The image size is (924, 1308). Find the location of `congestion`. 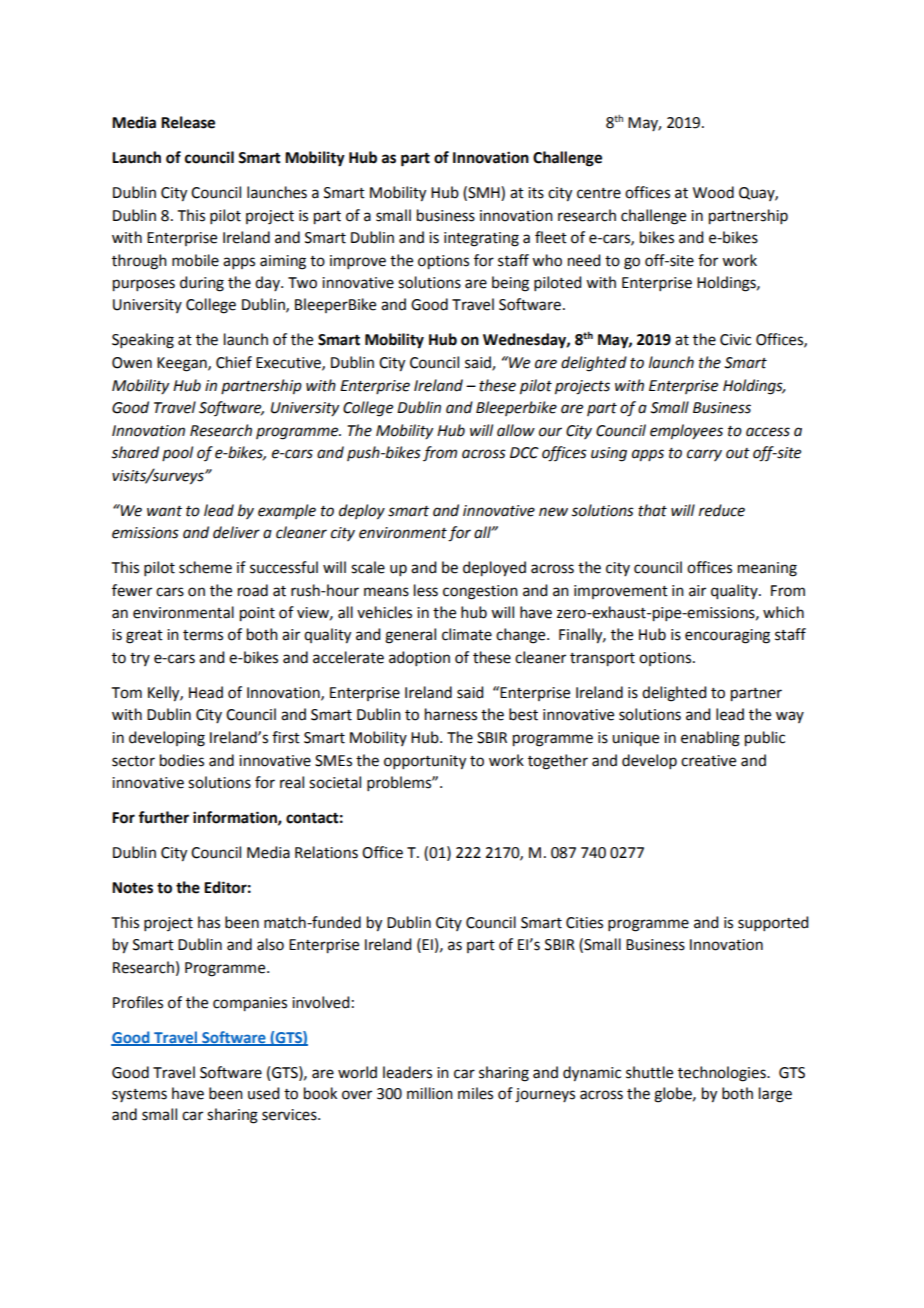

congestion is located at coordinates (480, 592).
